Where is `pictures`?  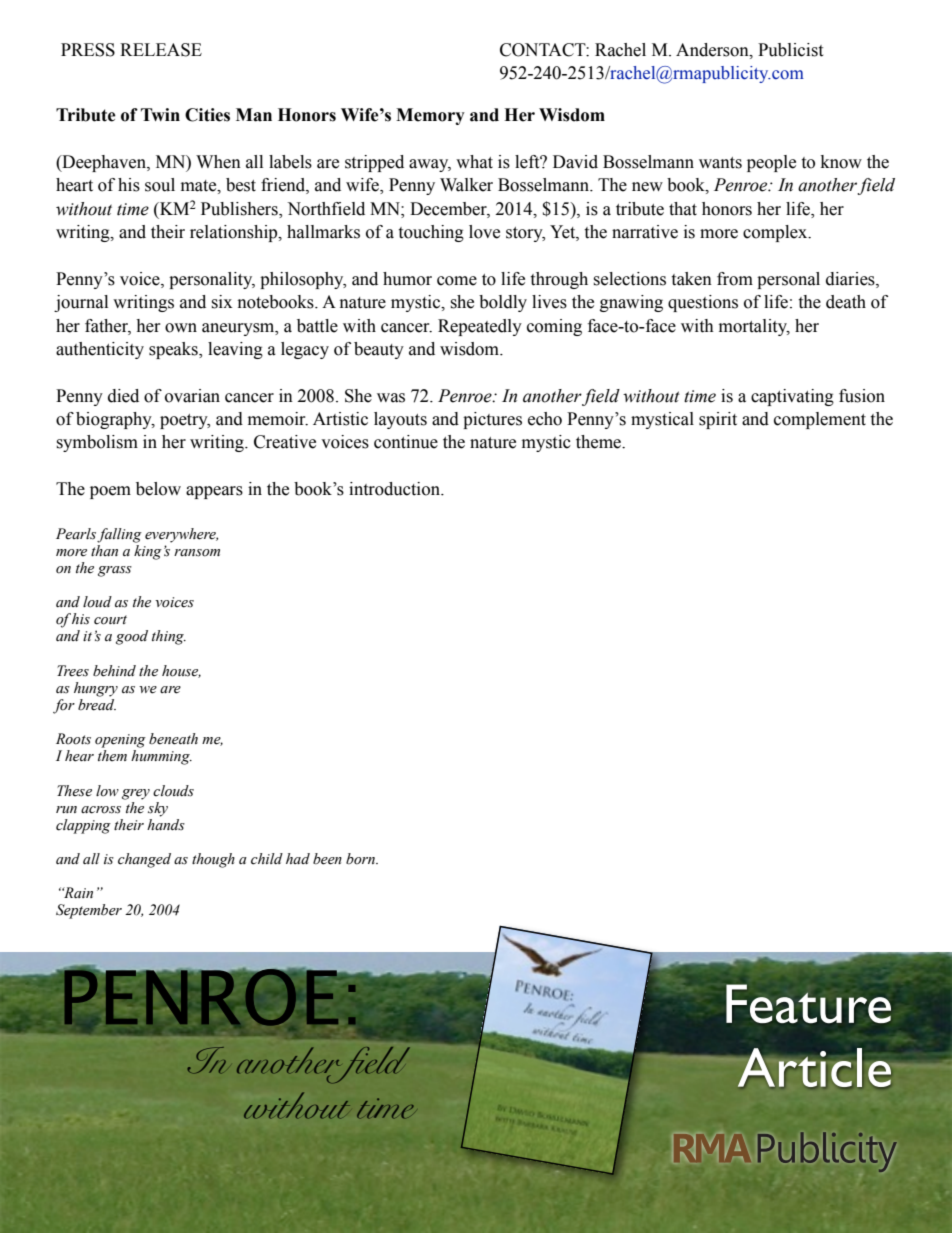
pictures is located at coordinates (492, 420).
